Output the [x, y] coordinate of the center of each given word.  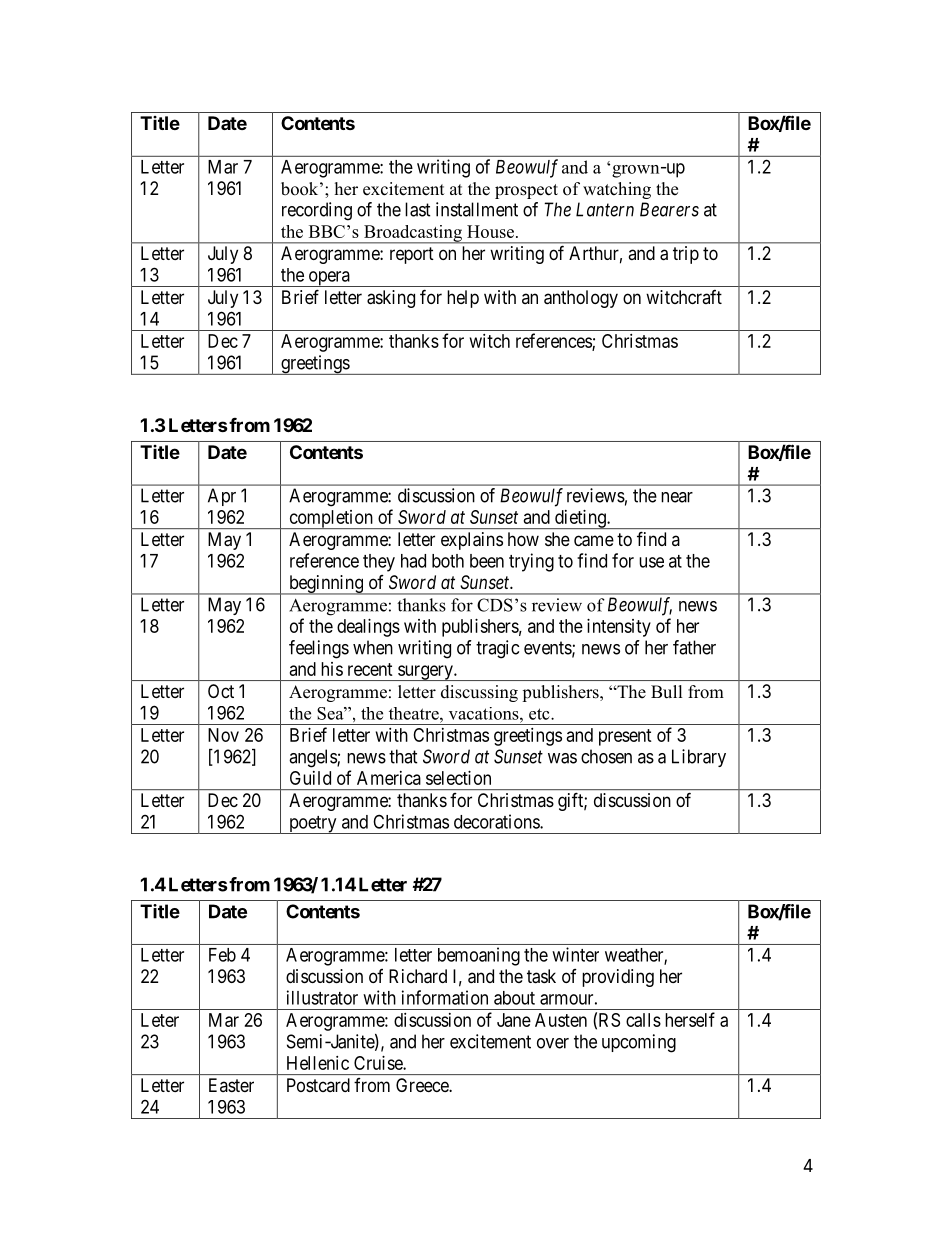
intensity [619, 628]
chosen [606, 756]
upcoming [639, 1043]
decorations [497, 821]
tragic [497, 649]
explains [472, 541]
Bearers [669, 209]
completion [331, 519]
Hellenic [318, 1063]
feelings [319, 649]
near [677, 497]
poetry [313, 825]
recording [317, 211]
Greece [423, 1085]
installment [477, 209]
